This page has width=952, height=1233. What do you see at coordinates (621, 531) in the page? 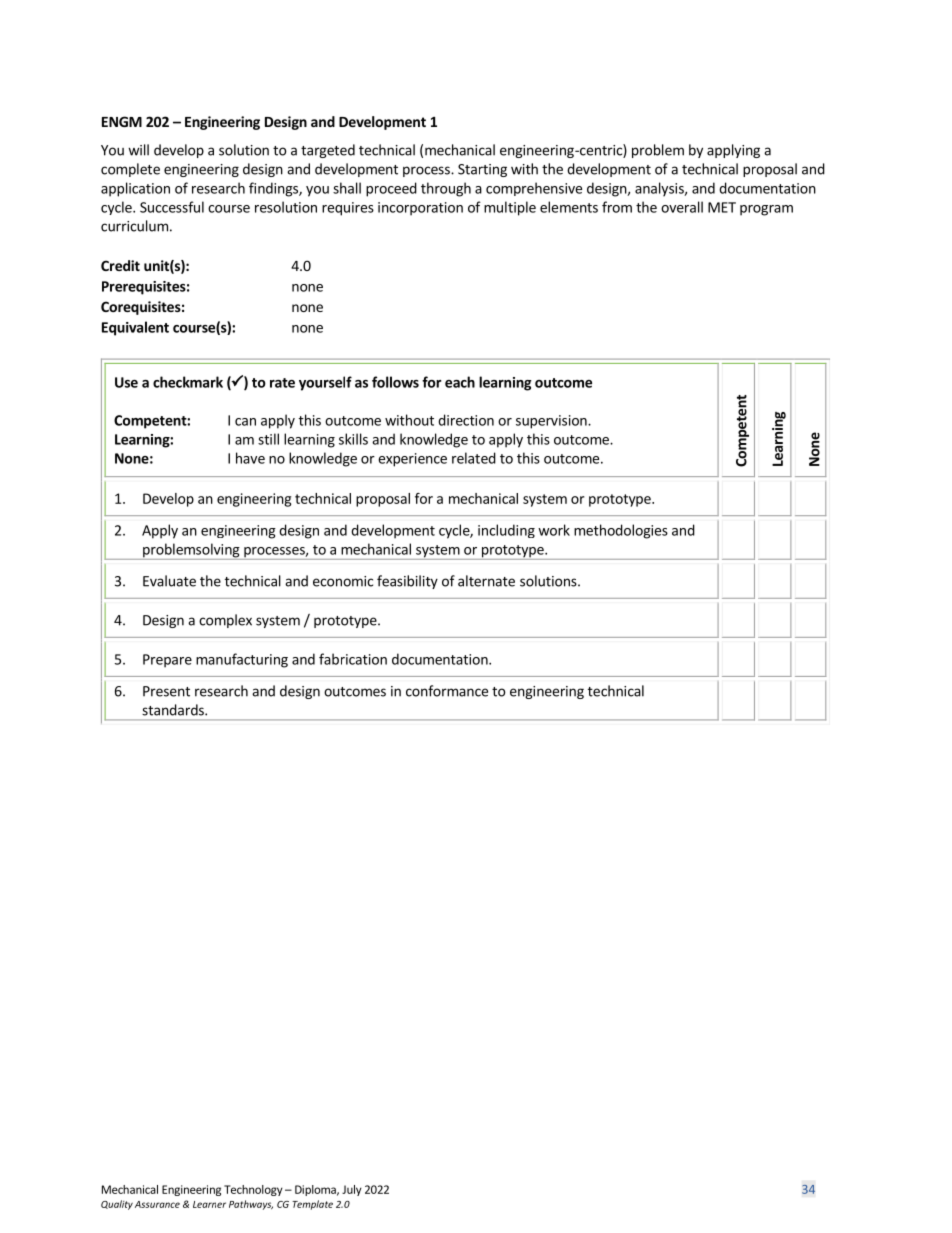
I see `methodologies` at bounding box center [621, 531].
